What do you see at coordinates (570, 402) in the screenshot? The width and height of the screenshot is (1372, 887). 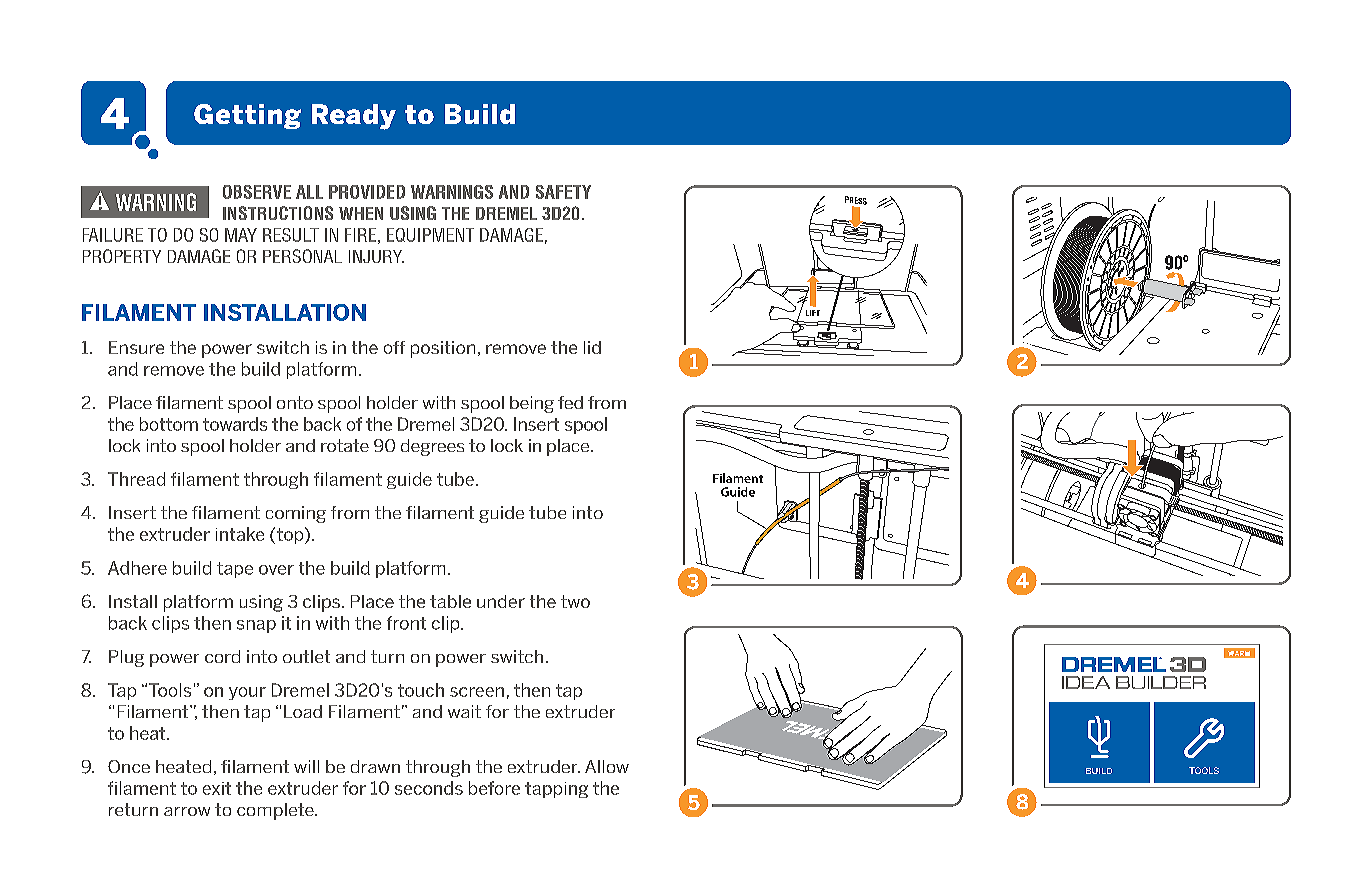 I see `fed` at bounding box center [570, 402].
